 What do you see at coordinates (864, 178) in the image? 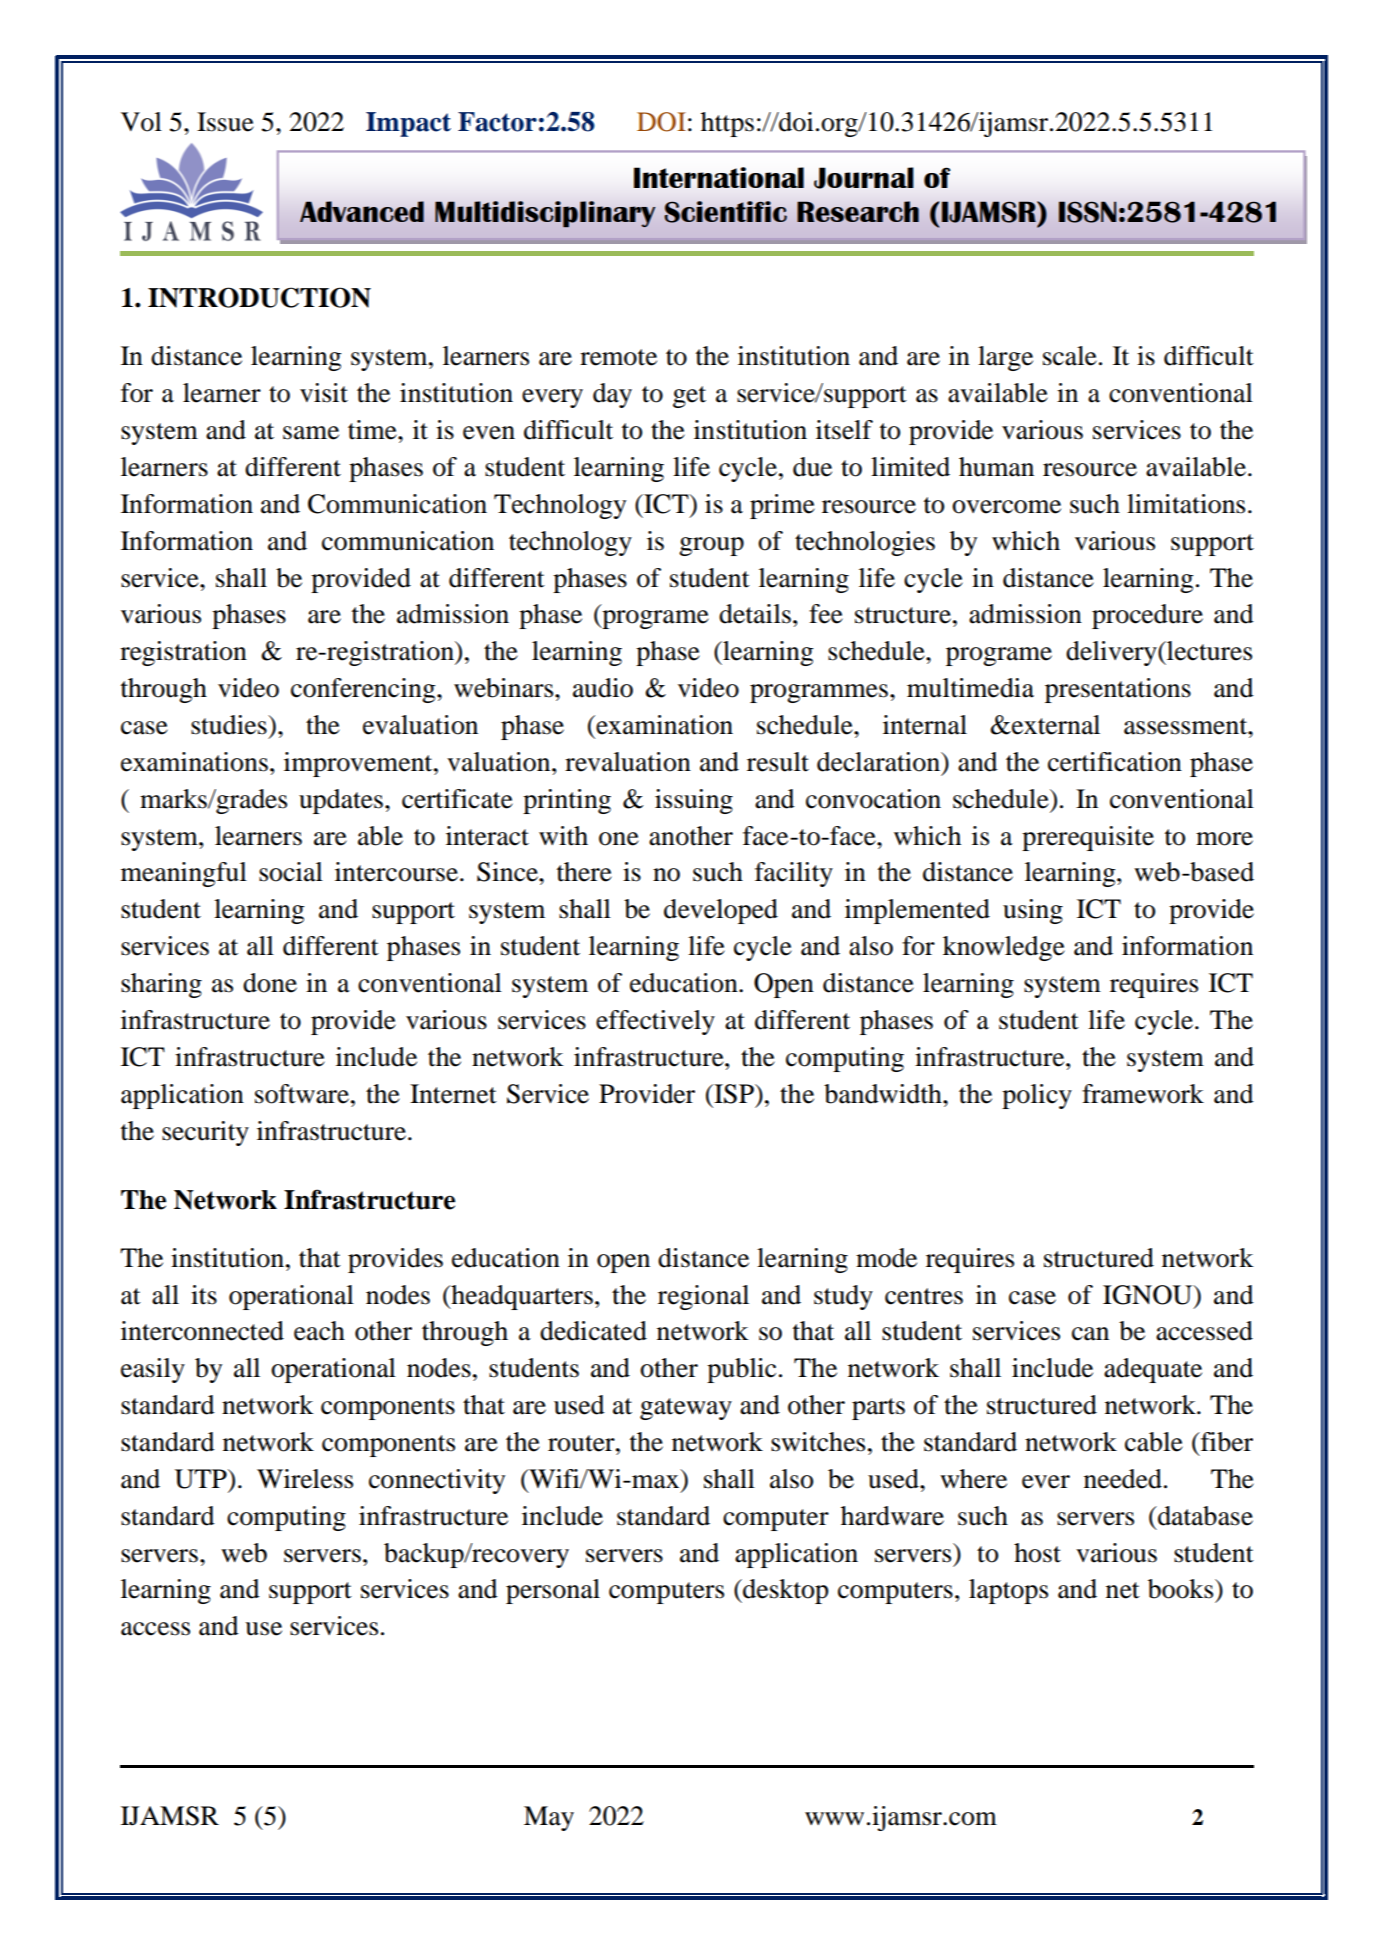
I see `Journal` at bounding box center [864, 178].
